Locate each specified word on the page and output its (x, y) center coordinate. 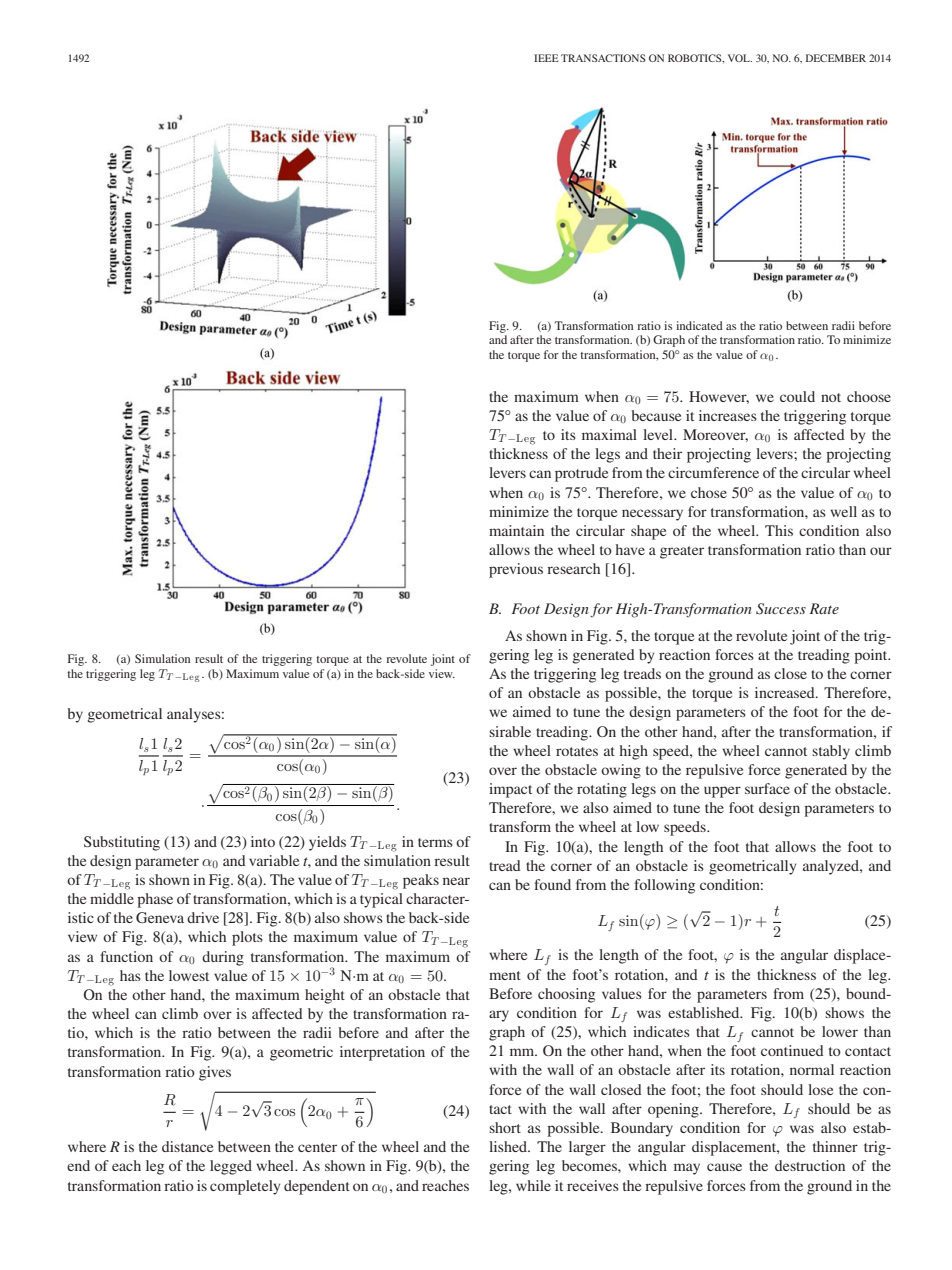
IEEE (546, 58)
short (505, 1127)
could (797, 396)
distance (187, 1146)
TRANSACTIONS (603, 58)
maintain (516, 530)
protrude (581, 474)
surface (767, 788)
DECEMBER (836, 58)
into (263, 841)
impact (510, 790)
